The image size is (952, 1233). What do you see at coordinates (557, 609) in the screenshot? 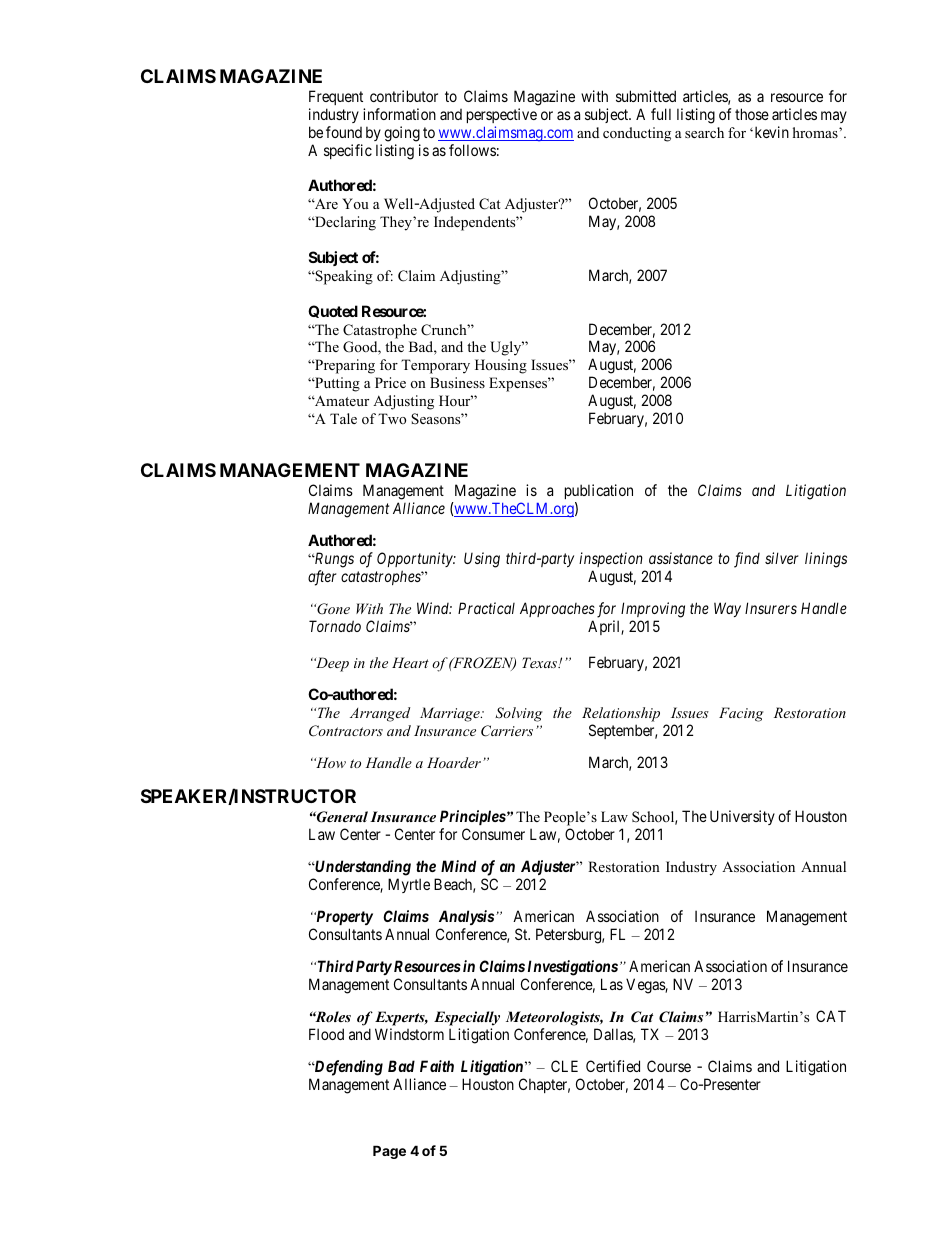
I see `Approaches` at bounding box center [557, 609].
